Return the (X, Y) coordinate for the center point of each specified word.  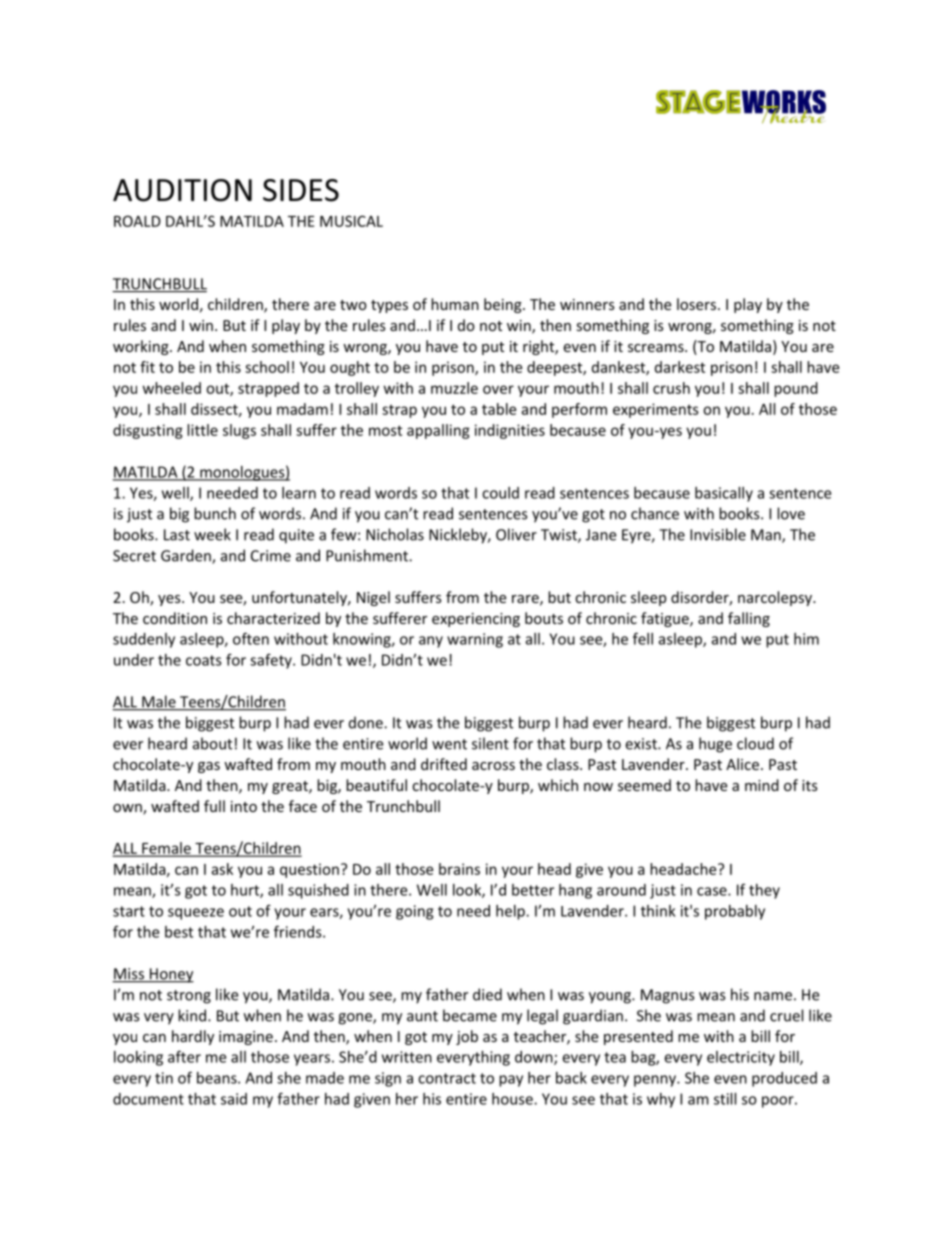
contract (447, 1078)
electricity (741, 1058)
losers (698, 304)
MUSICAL (351, 221)
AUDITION (182, 190)
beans (218, 1078)
